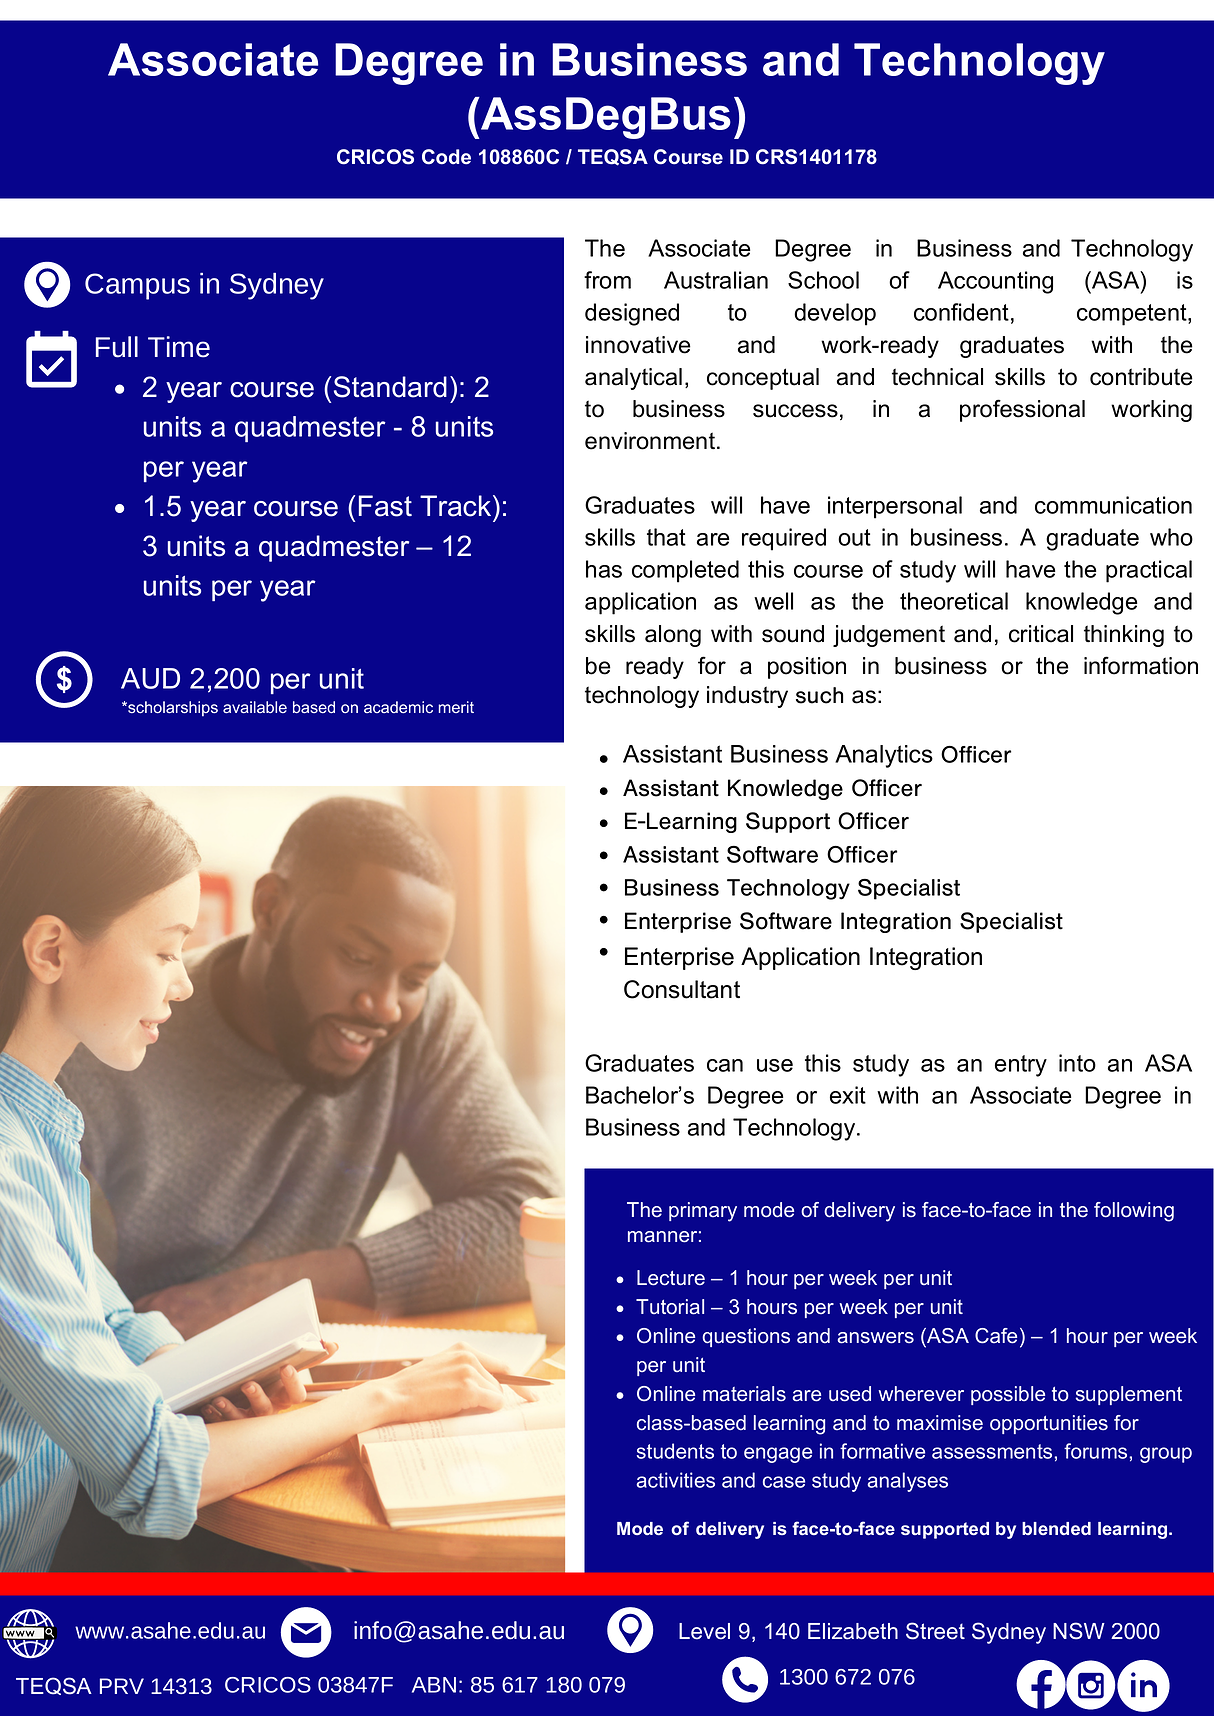 The height and width of the document is (1716, 1214). What do you see at coordinates (607, 280) in the document?
I see `from` at bounding box center [607, 280].
